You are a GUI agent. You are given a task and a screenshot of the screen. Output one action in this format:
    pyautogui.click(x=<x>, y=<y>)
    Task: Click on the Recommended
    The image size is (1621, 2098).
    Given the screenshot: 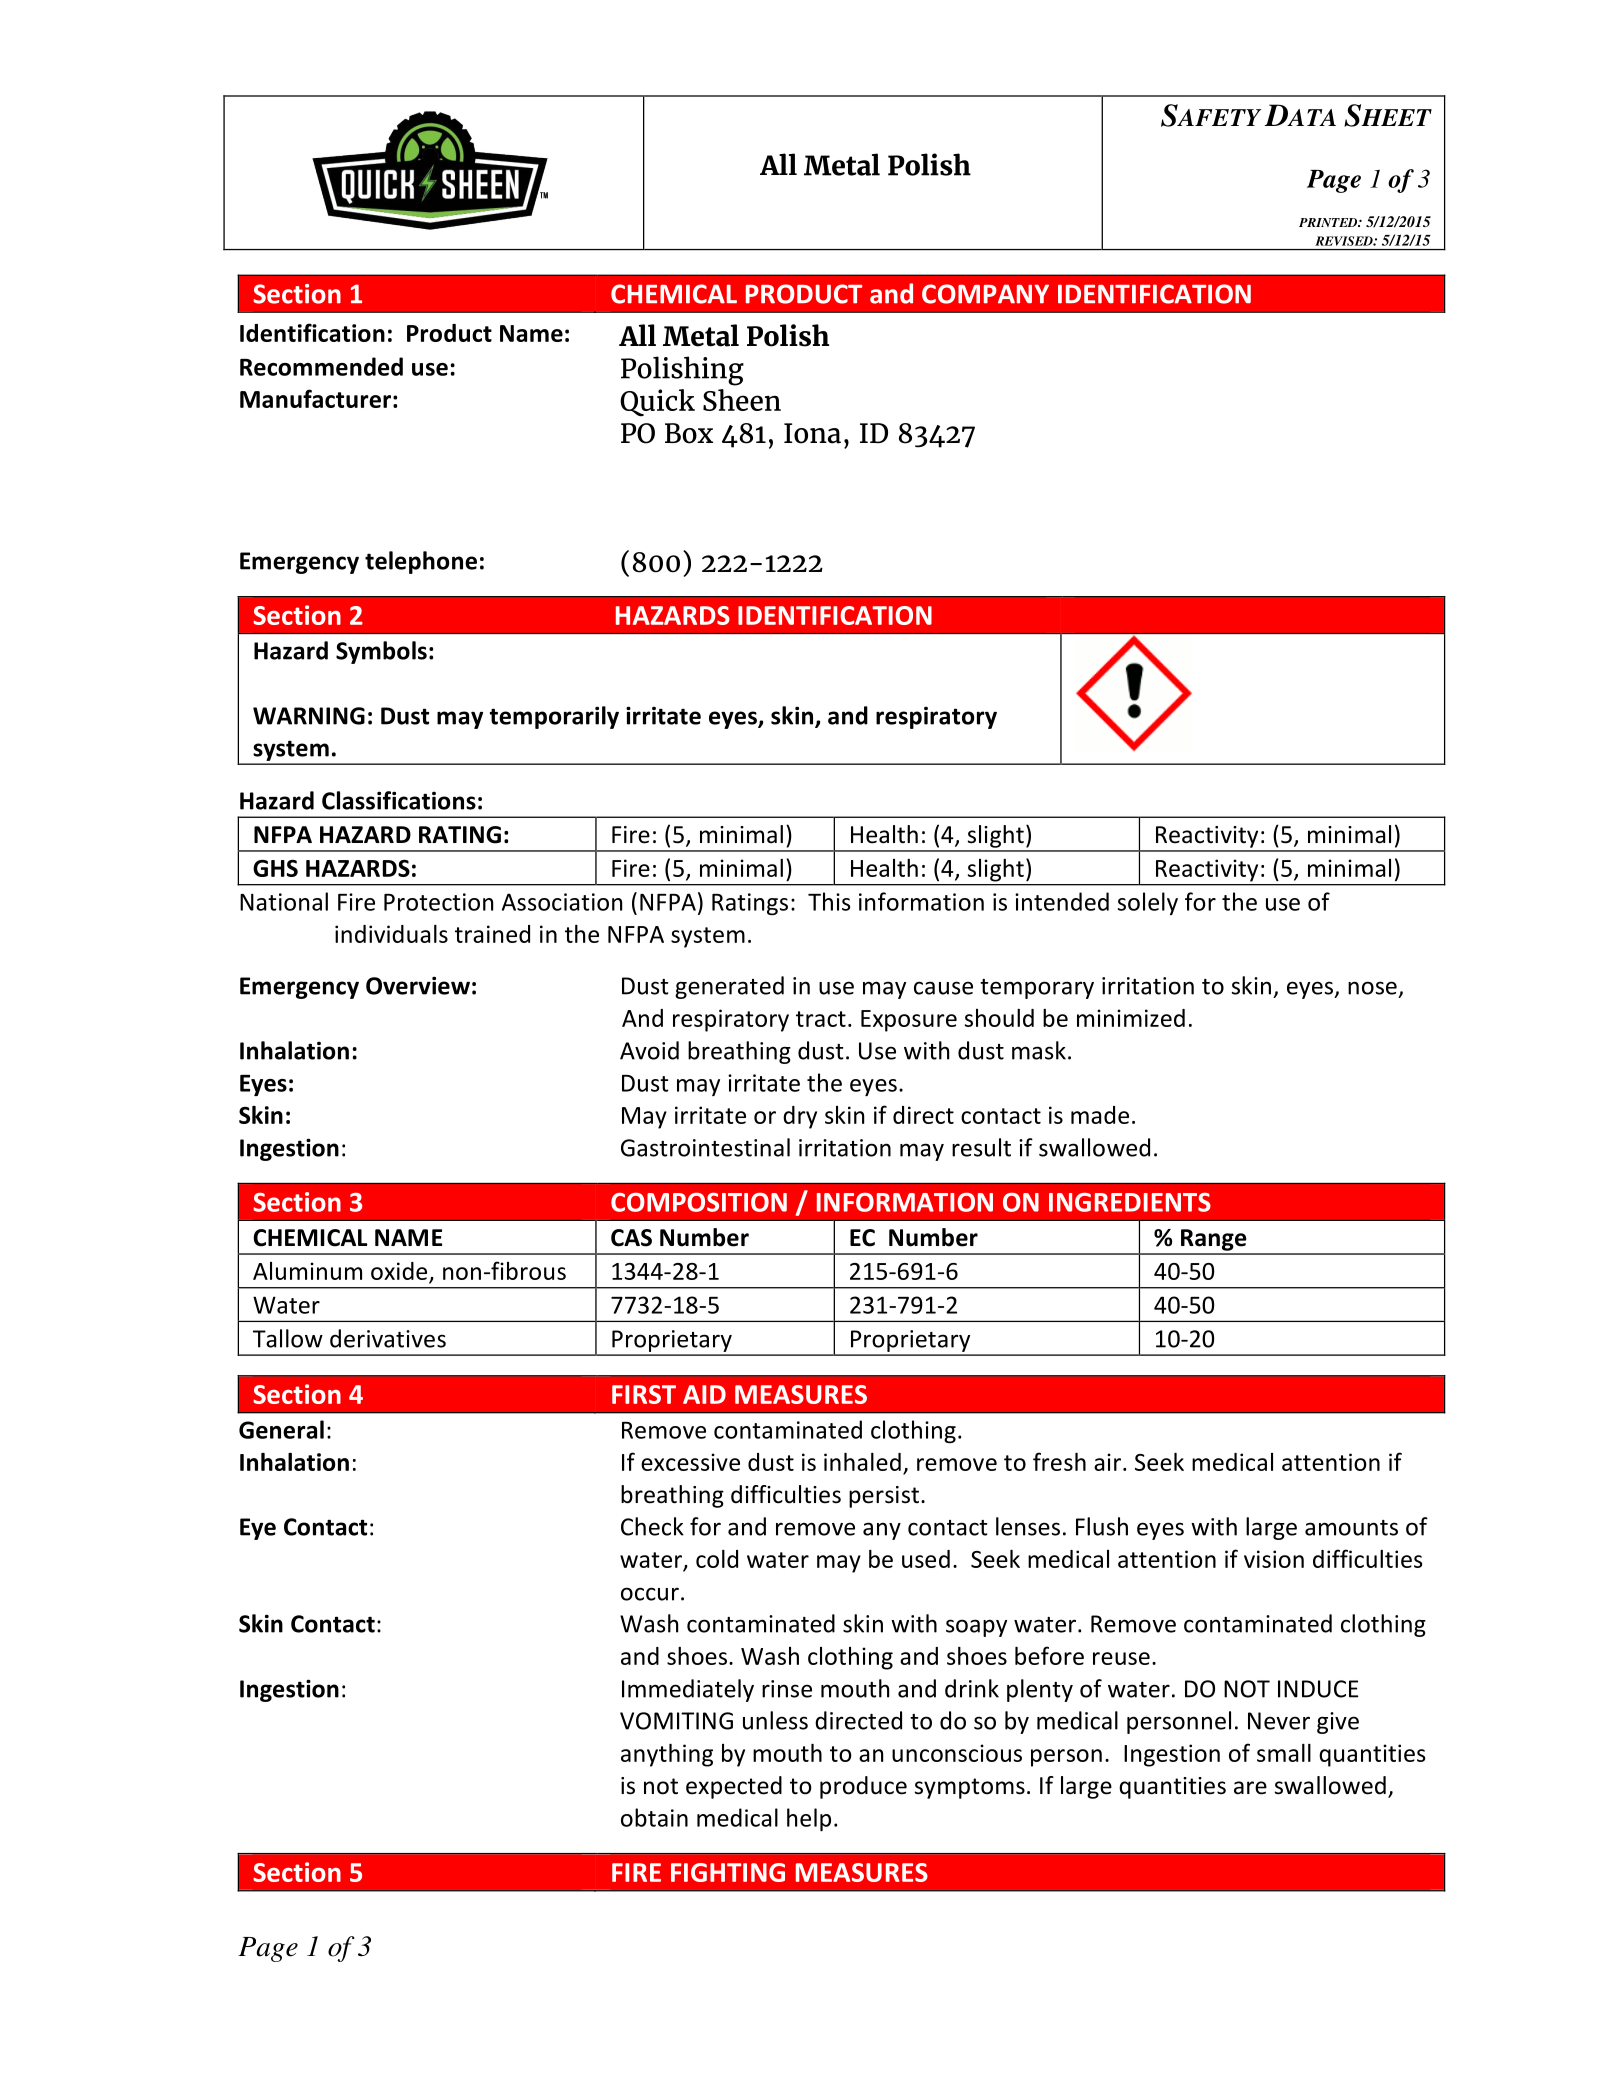 What is the action you would take?
    pyautogui.click(x=321, y=366)
